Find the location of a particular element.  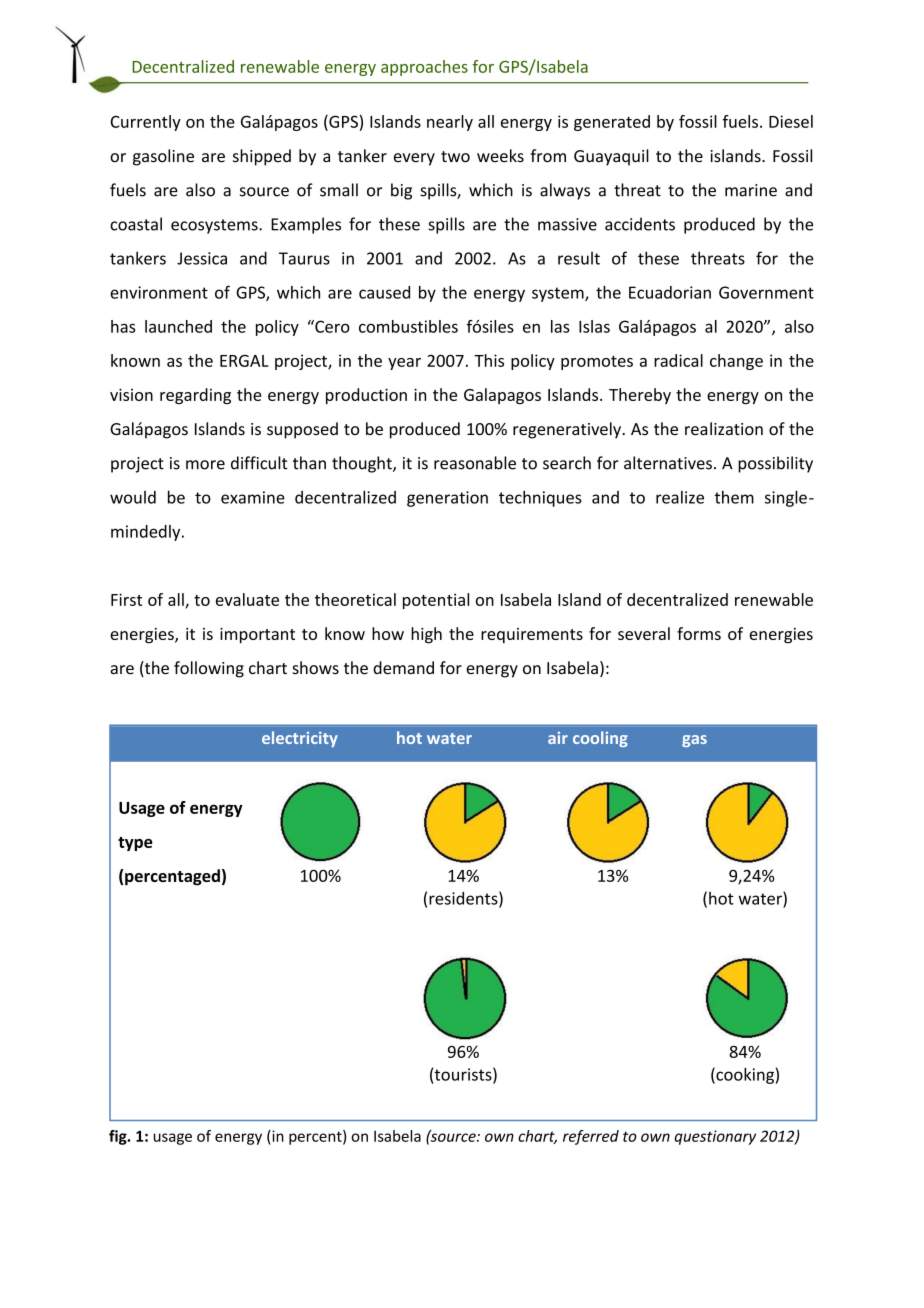

Currently is located at coordinates (146, 123).
